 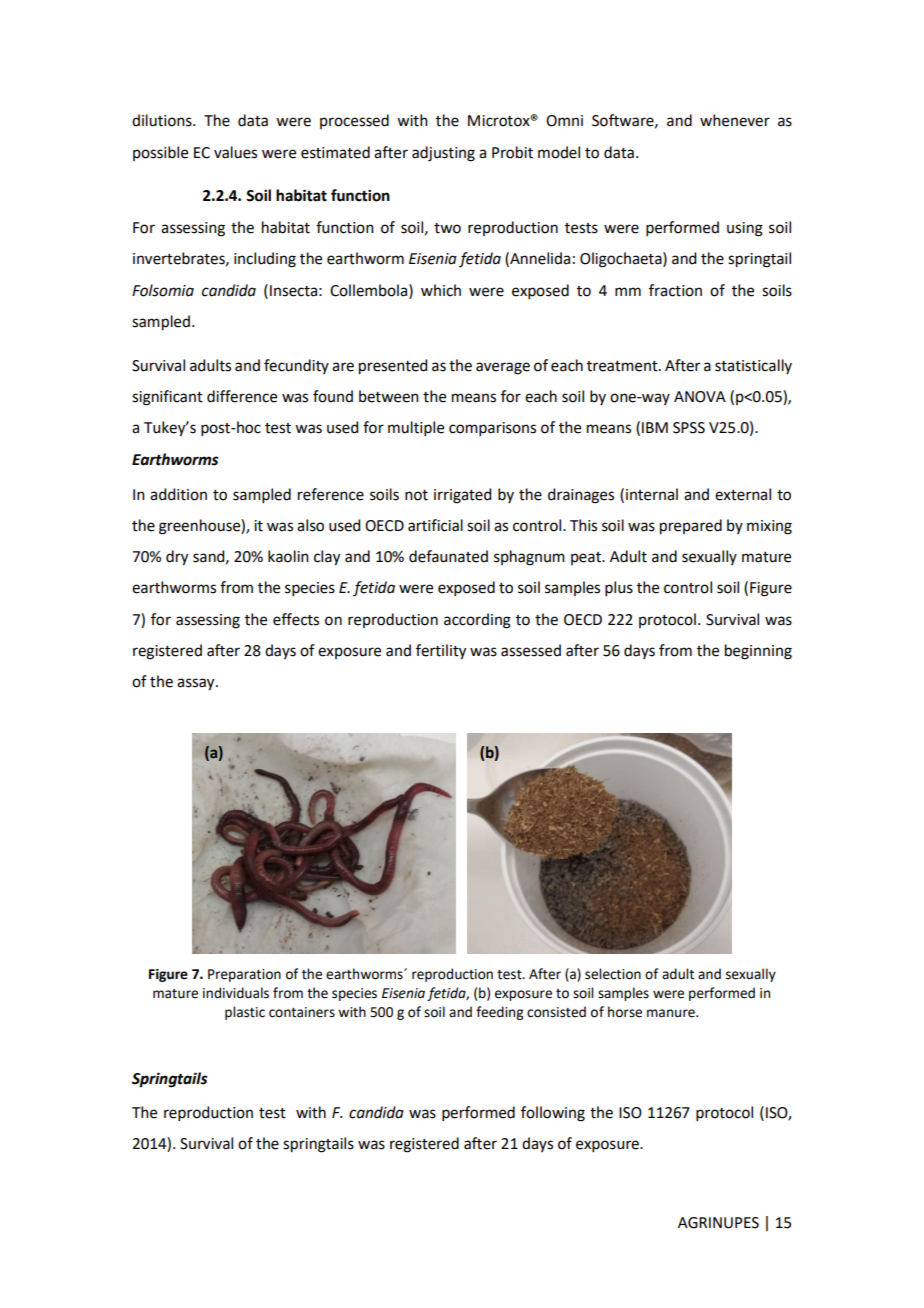 I want to click on feeding, so click(x=499, y=1013).
